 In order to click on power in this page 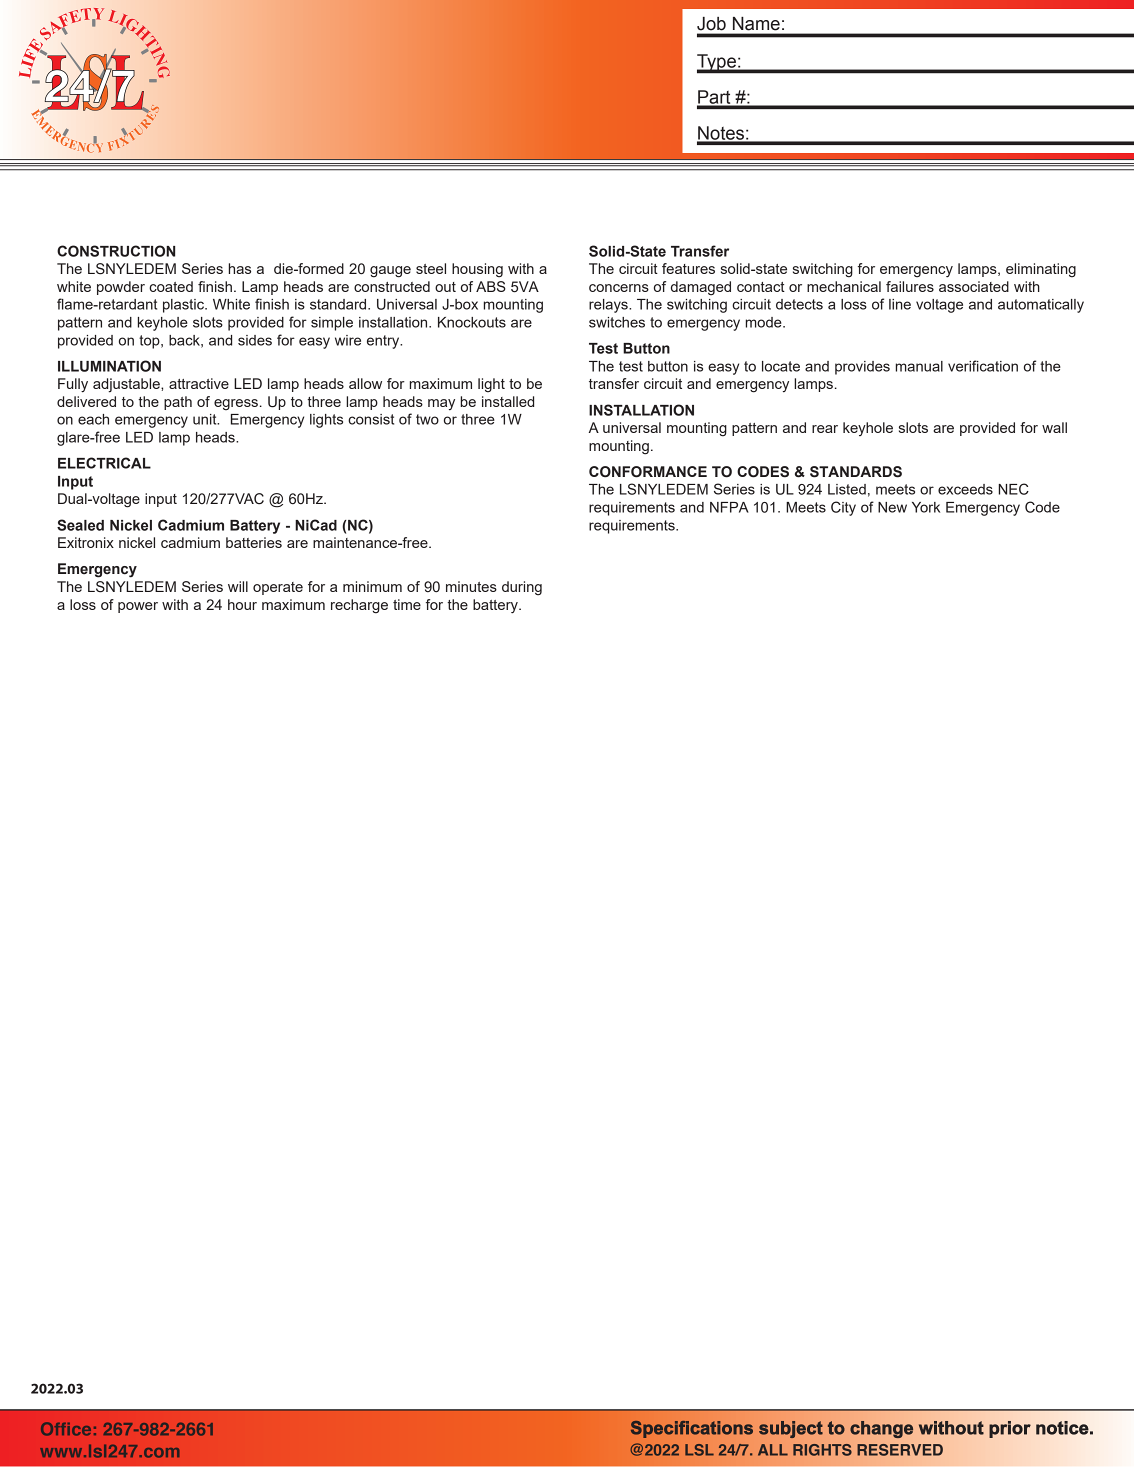, I will do `click(138, 607)`.
